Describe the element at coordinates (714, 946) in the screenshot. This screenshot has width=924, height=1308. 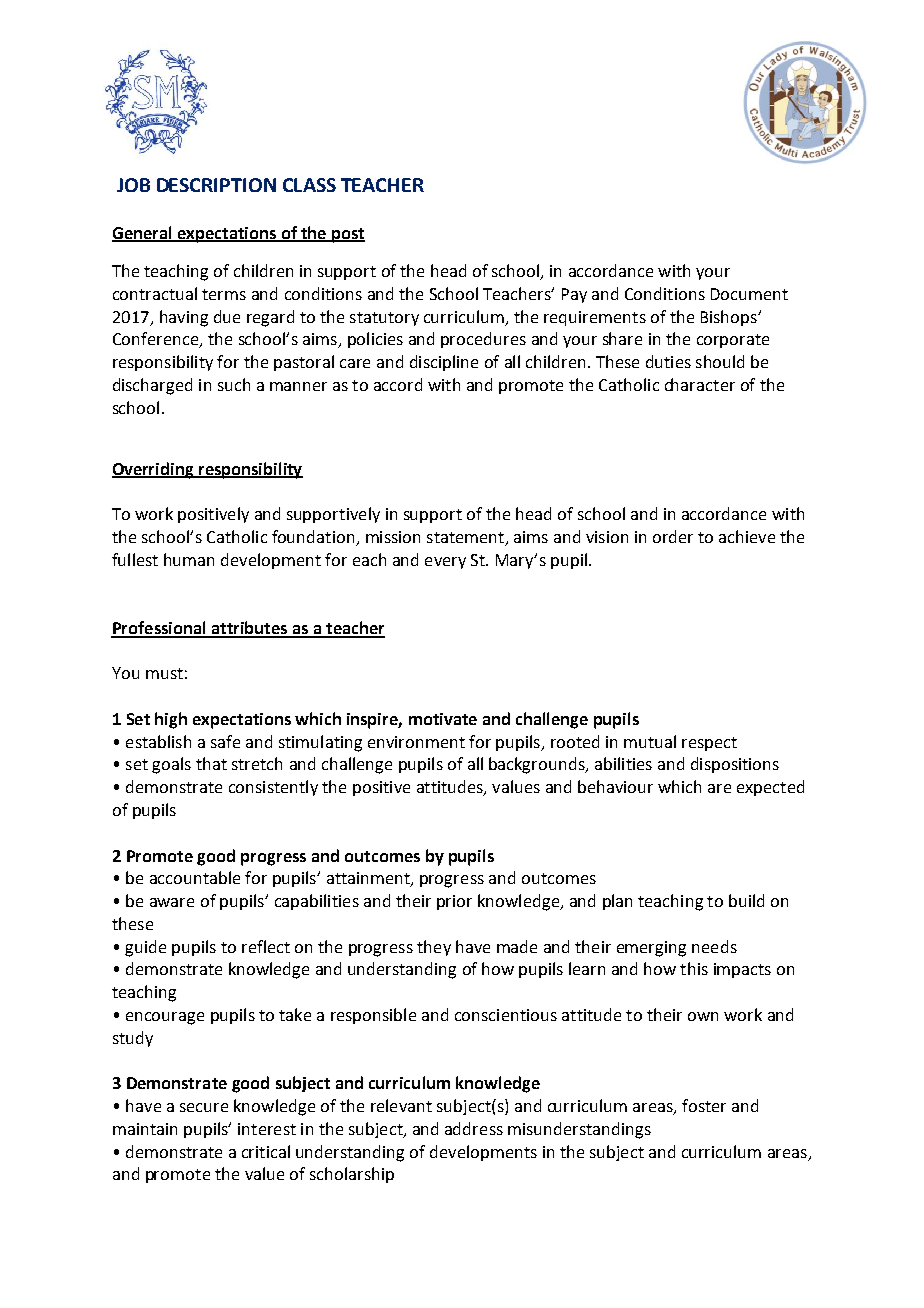
I see `needs` at that location.
